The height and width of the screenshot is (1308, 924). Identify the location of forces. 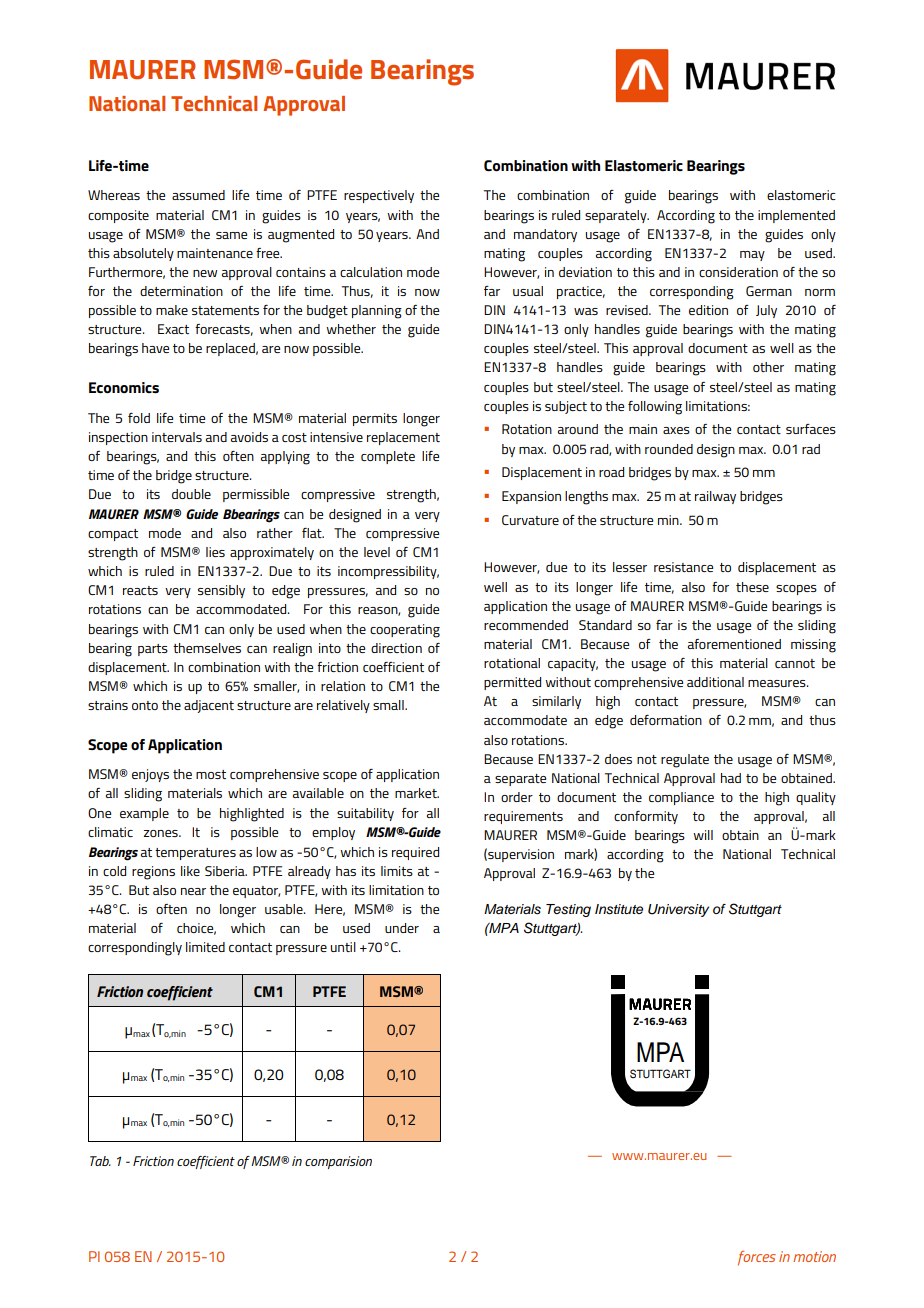
(757, 1258).
